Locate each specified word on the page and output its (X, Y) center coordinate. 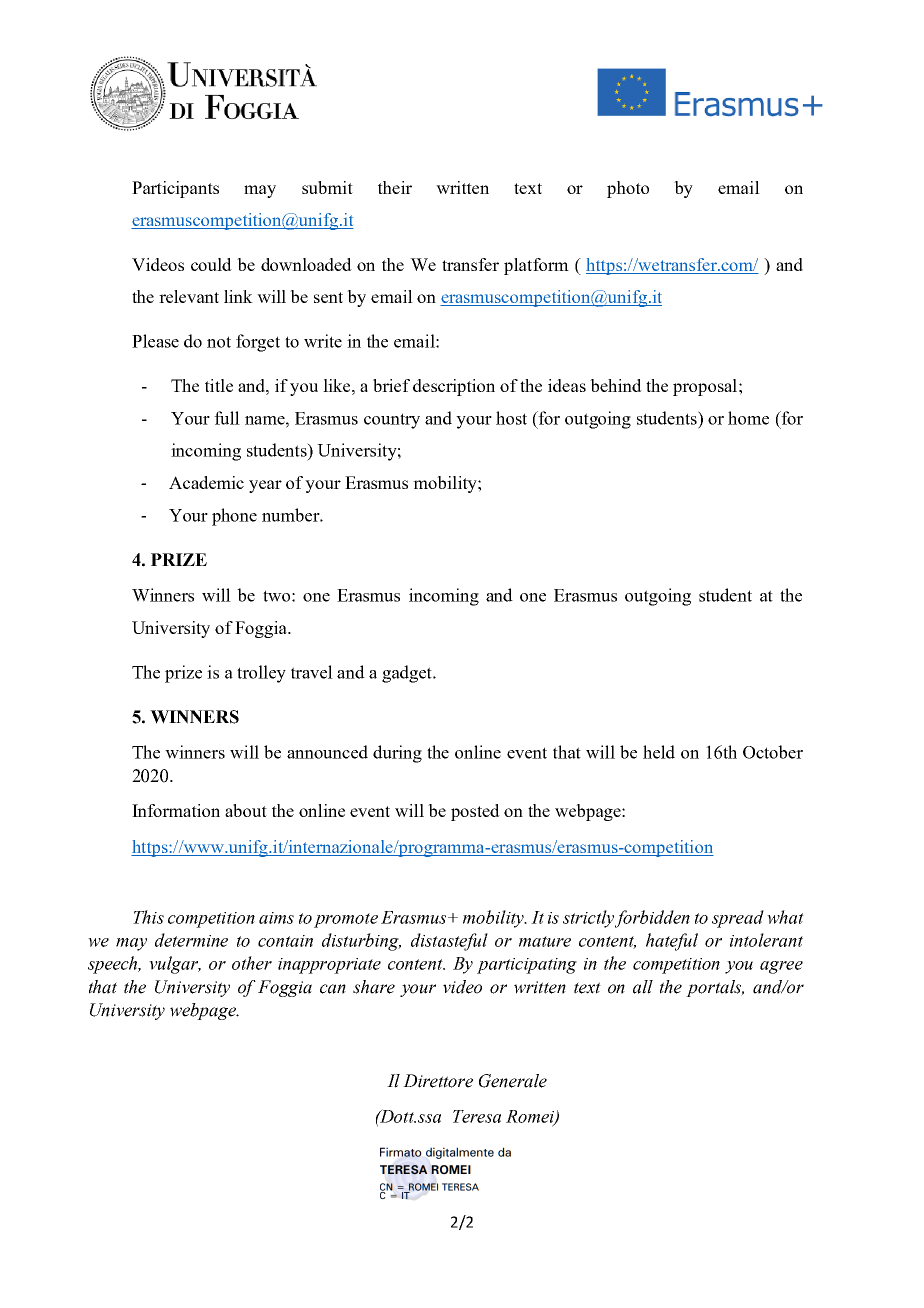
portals (715, 988)
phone (234, 517)
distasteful (449, 942)
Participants (175, 189)
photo (628, 189)
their (395, 187)
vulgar (175, 965)
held (659, 752)
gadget (408, 674)
